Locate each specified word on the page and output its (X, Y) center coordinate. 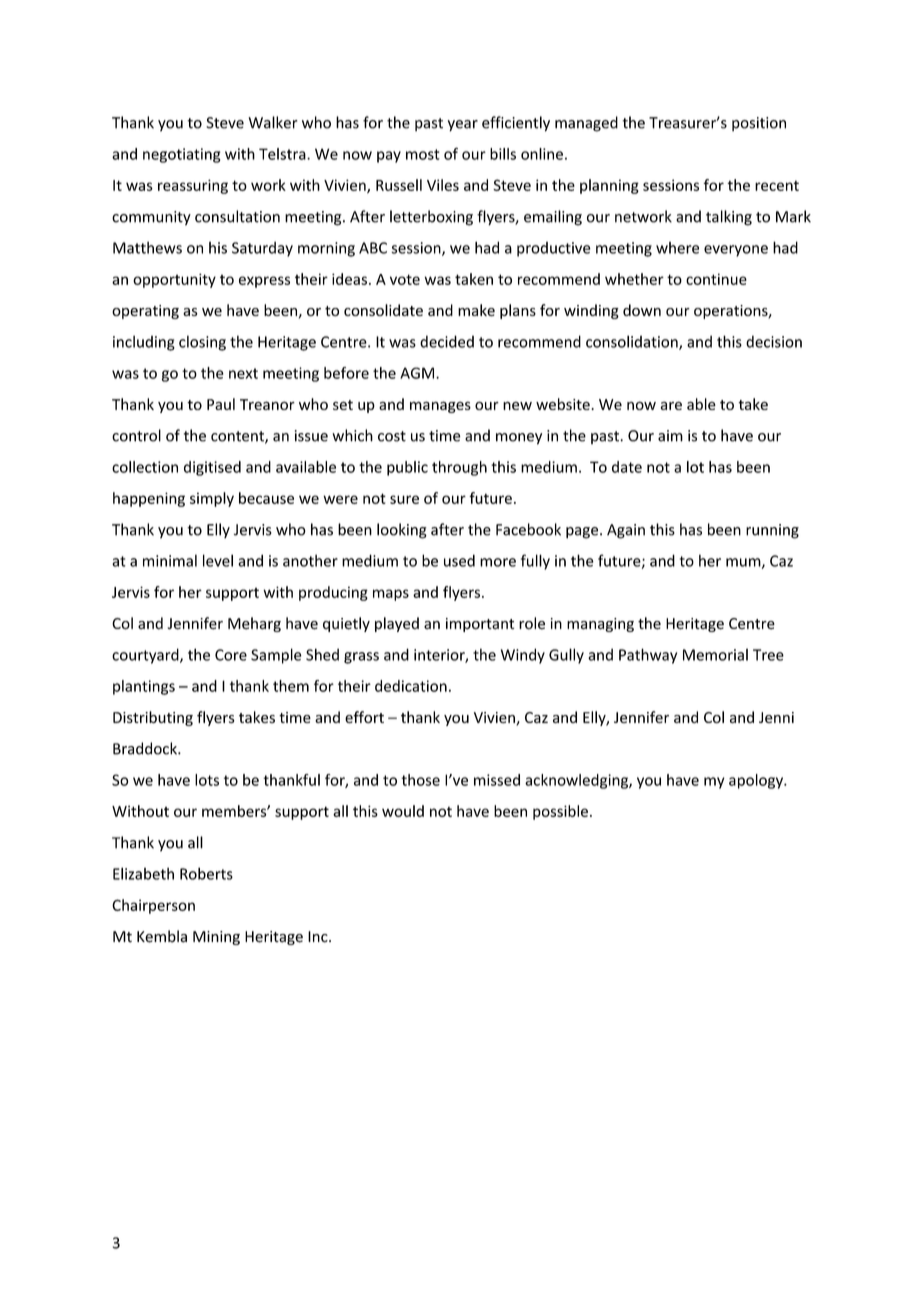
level (218, 560)
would (403, 811)
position (759, 124)
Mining (216, 938)
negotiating (182, 155)
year (463, 126)
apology (757, 781)
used (459, 560)
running (772, 531)
